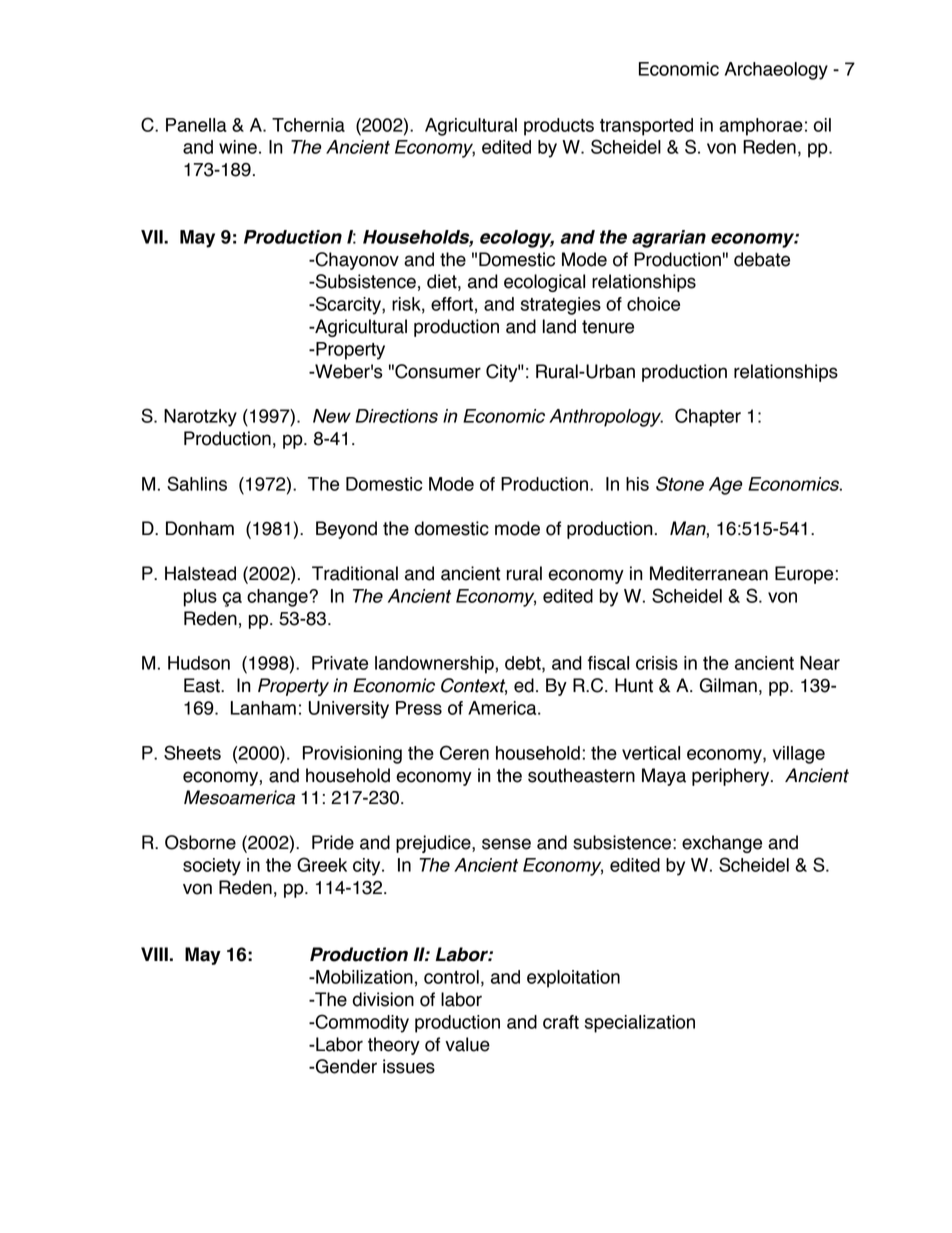 The width and height of the page is (952, 1233). What do you see at coordinates (332, 416) in the page?
I see `New` at bounding box center [332, 416].
